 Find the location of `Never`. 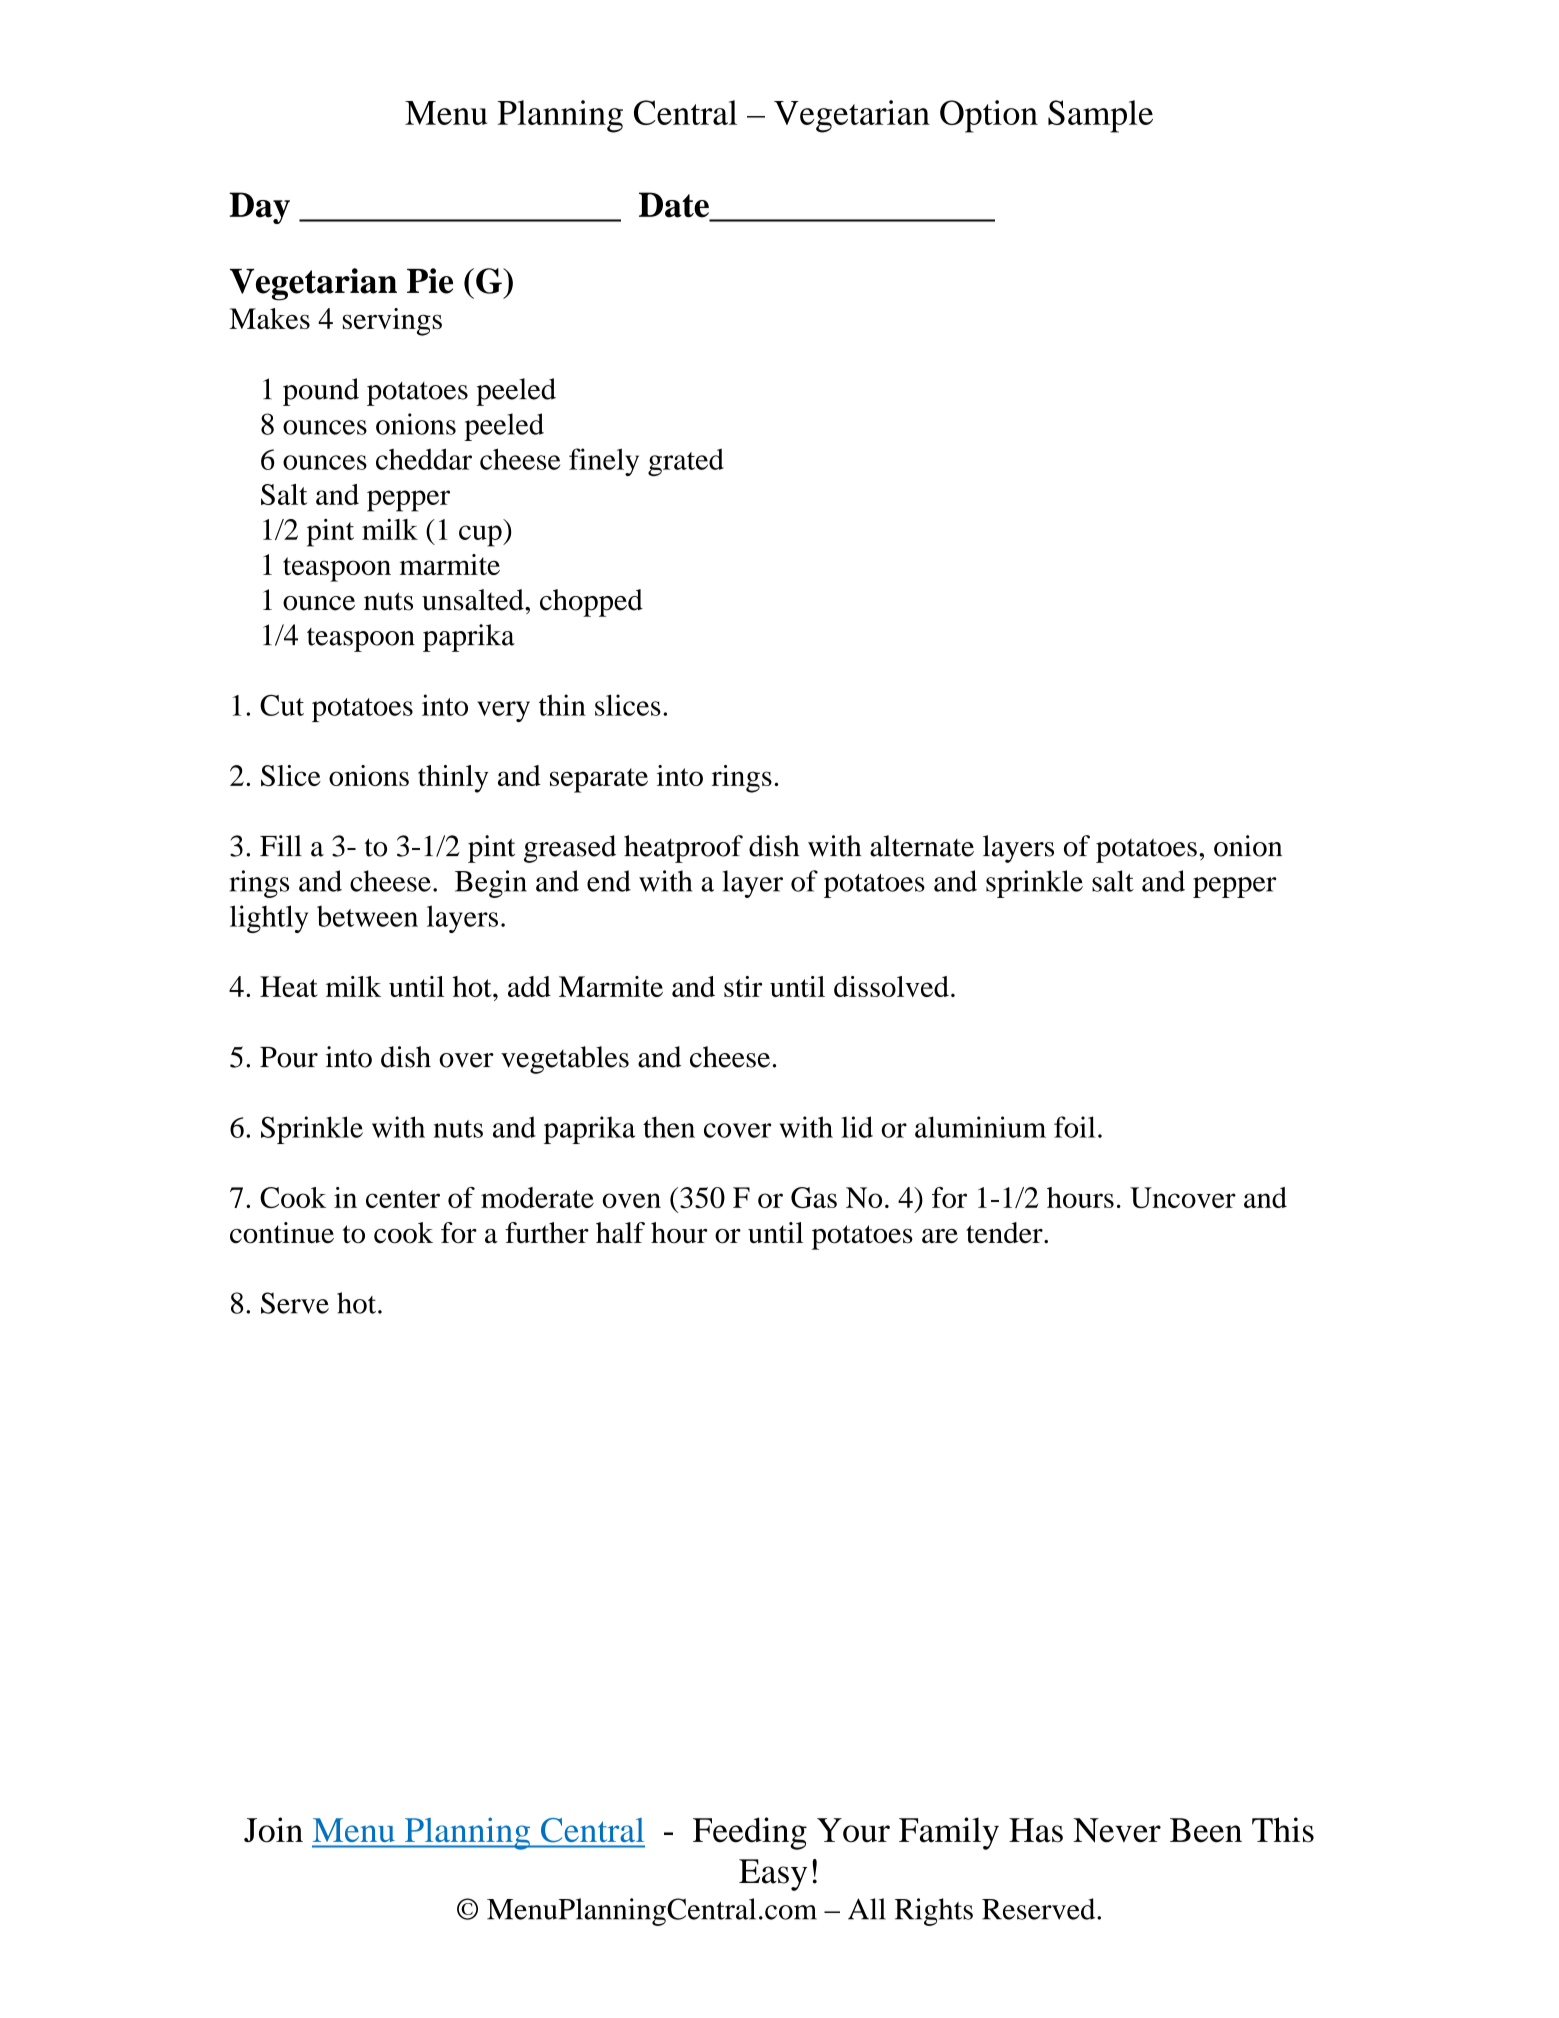

Never is located at coordinates (1117, 1830).
